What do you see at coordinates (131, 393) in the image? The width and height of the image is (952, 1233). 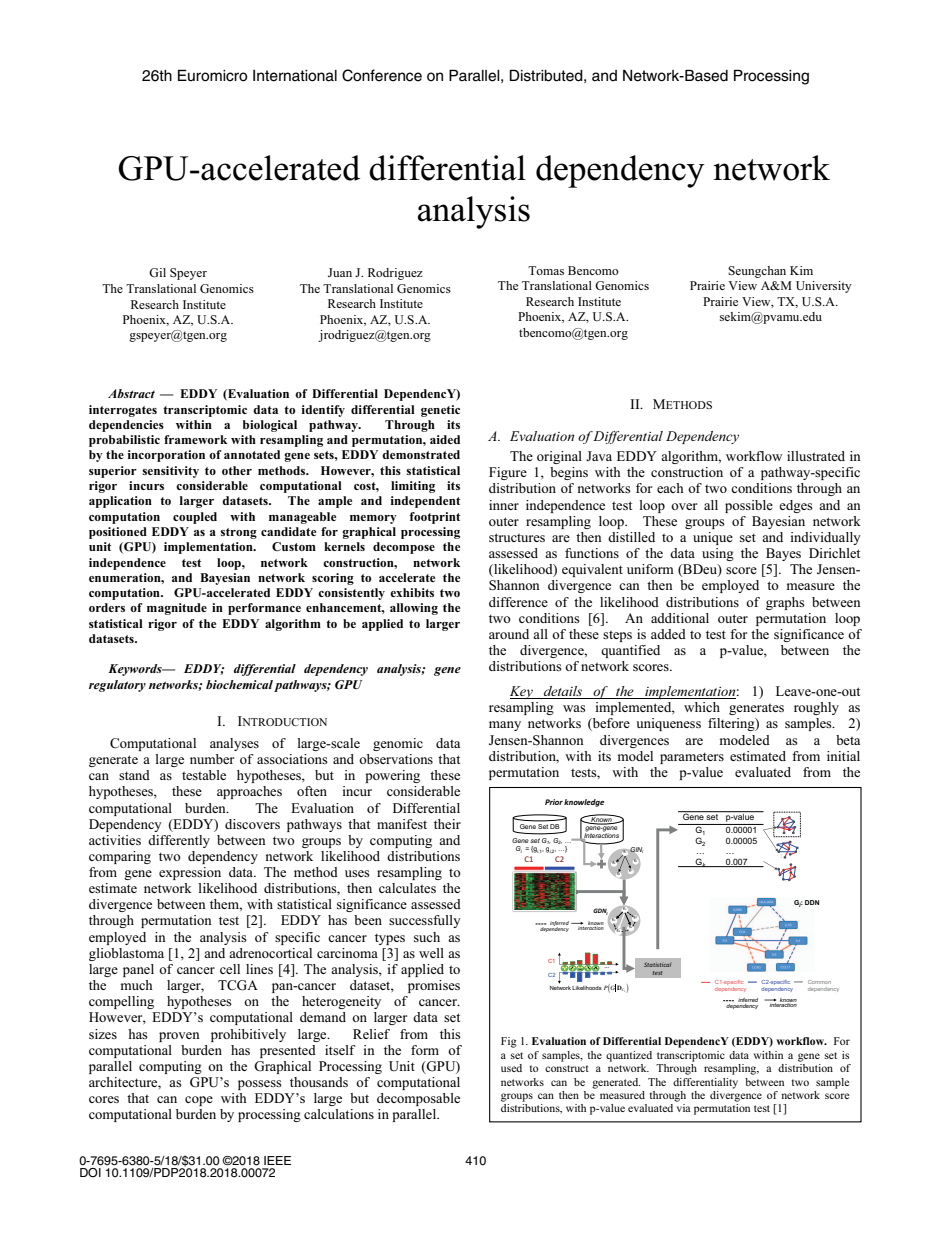 I see `Abstract` at bounding box center [131, 393].
